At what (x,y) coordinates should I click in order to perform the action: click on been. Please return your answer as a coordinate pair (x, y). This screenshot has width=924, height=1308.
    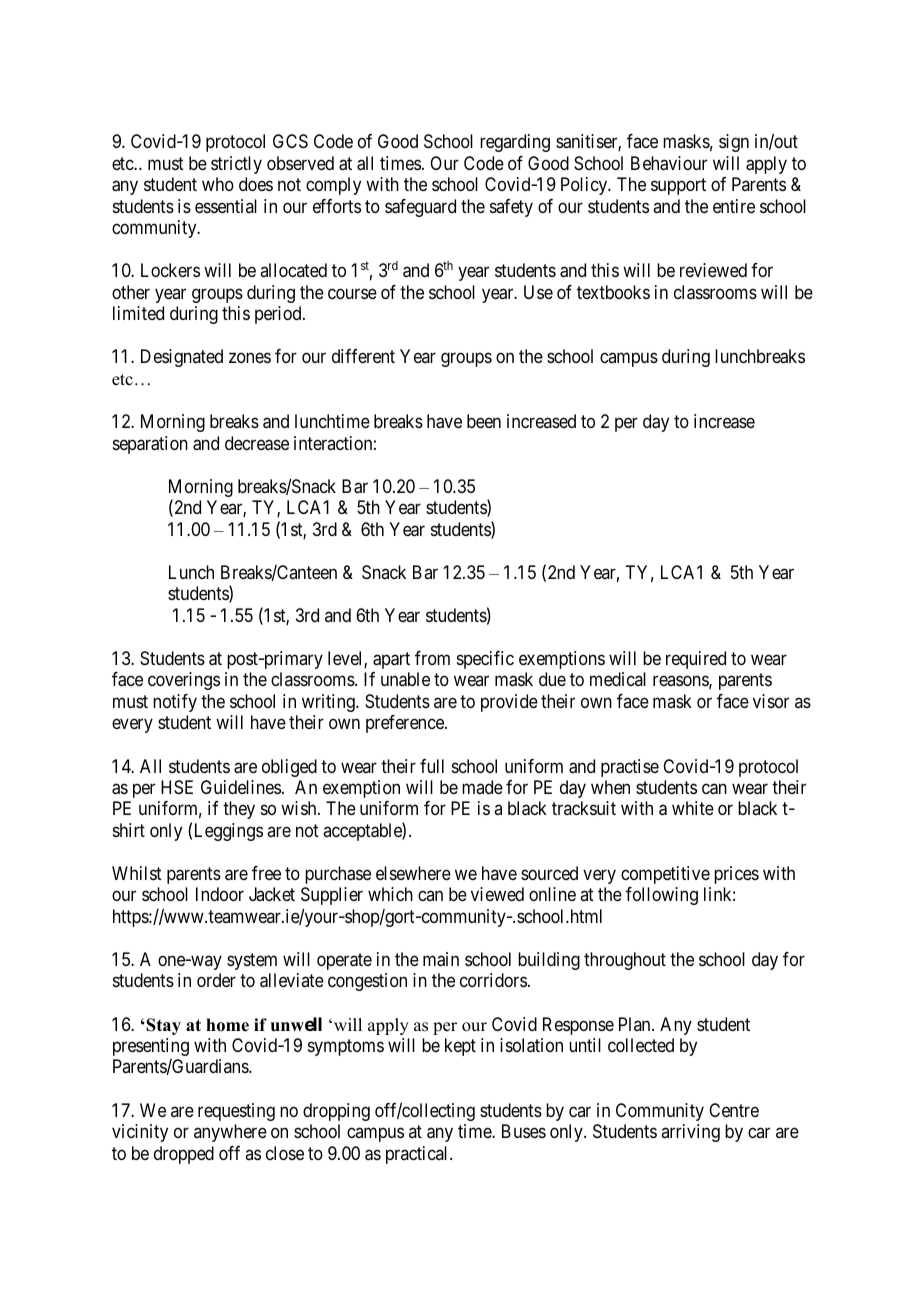
    Looking at the image, I should click on (484, 421).
